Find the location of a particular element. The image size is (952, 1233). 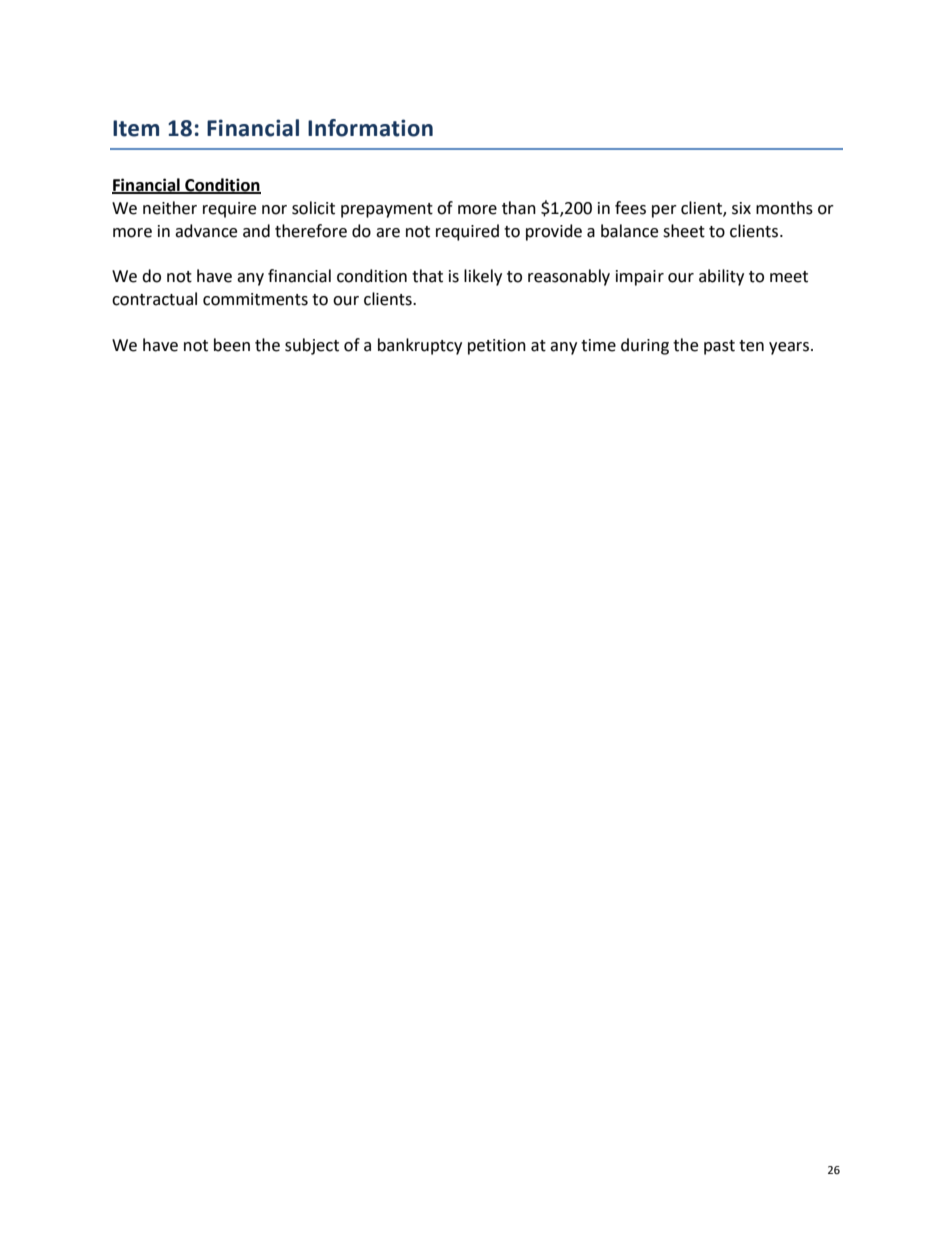

prepayment is located at coordinates (387, 210).
